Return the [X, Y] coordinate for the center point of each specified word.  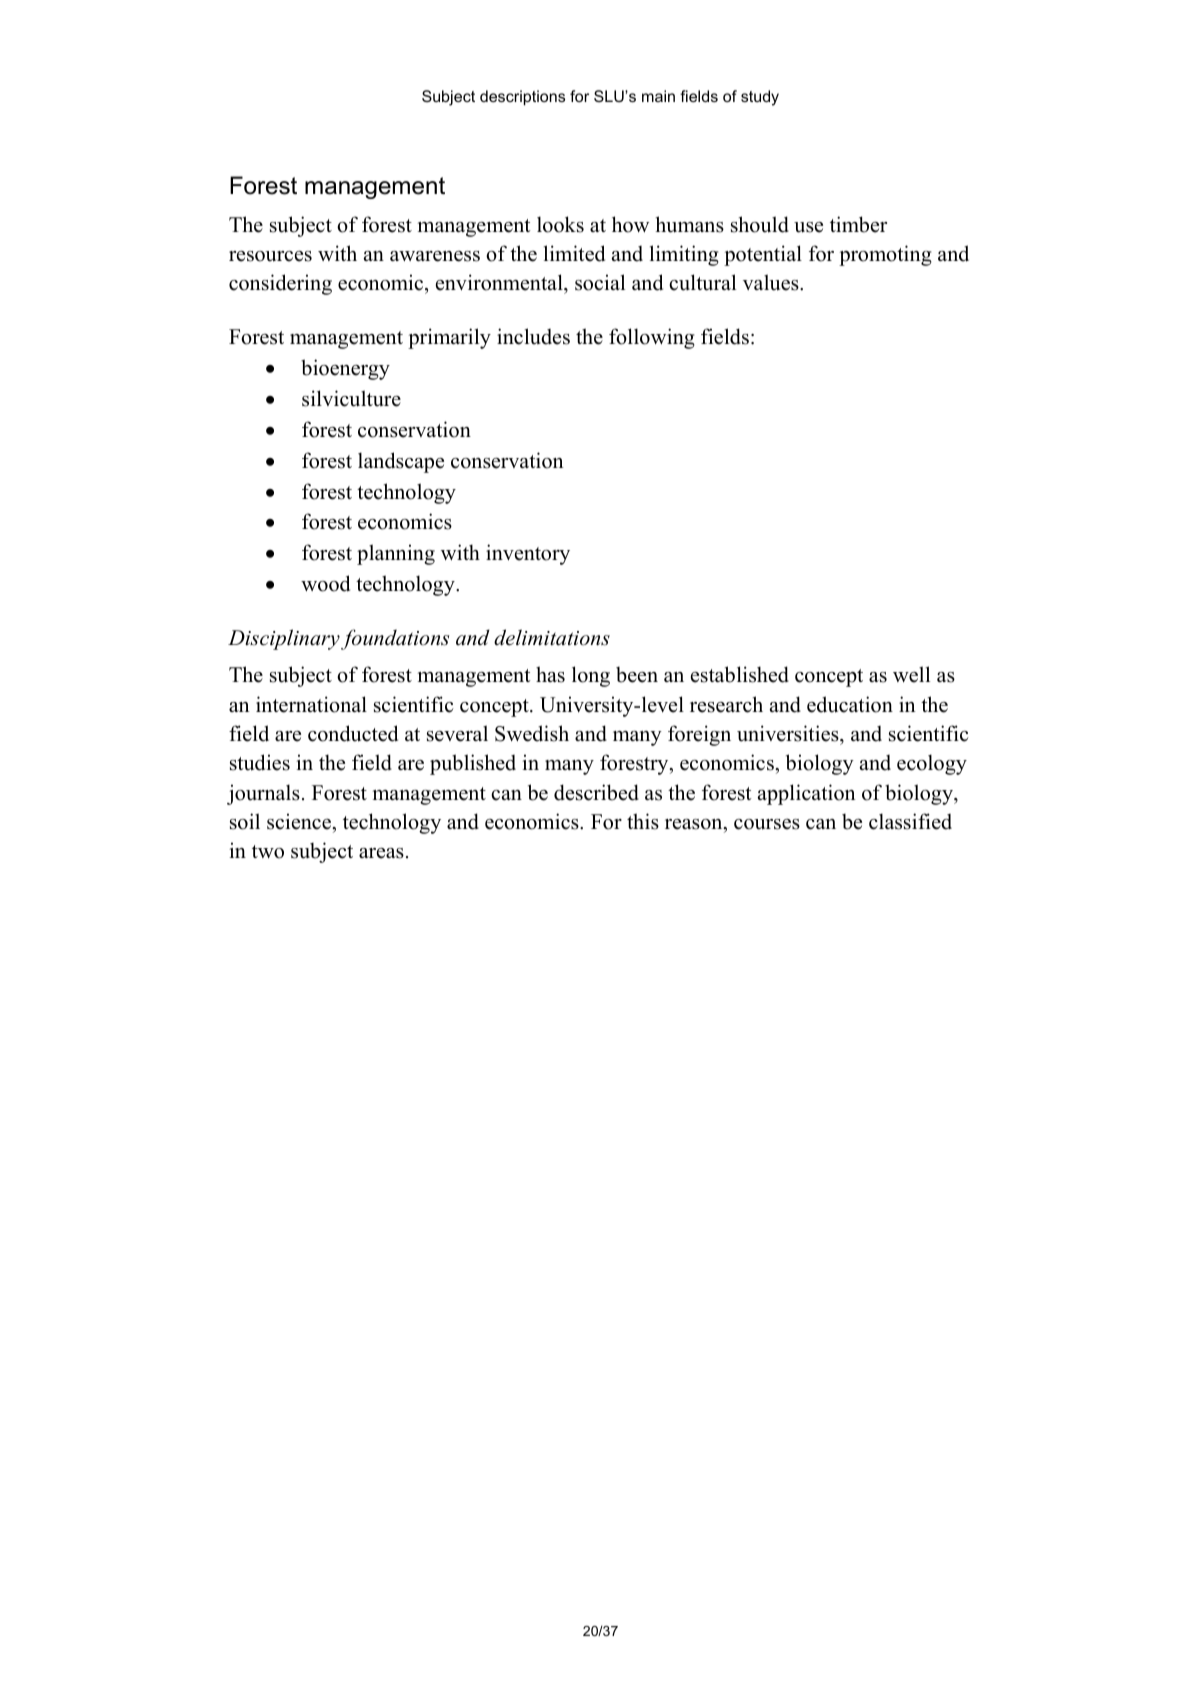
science [300, 821]
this [643, 821]
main [658, 96]
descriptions [522, 98]
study [760, 98]
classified [910, 821]
